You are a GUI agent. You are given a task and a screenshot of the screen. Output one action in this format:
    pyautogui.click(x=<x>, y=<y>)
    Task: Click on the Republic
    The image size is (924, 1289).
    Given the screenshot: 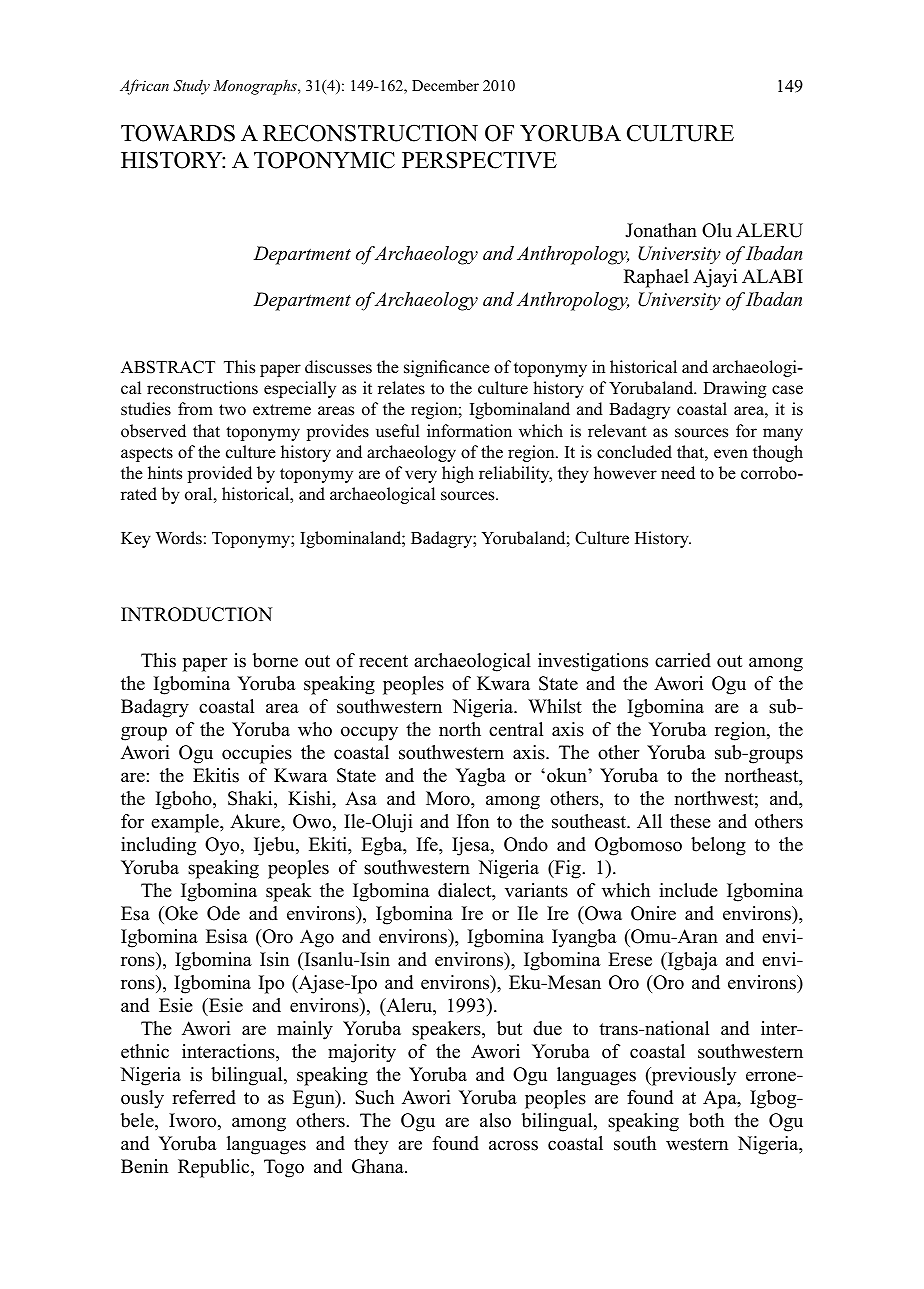 What is the action you would take?
    pyautogui.click(x=215, y=1168)
